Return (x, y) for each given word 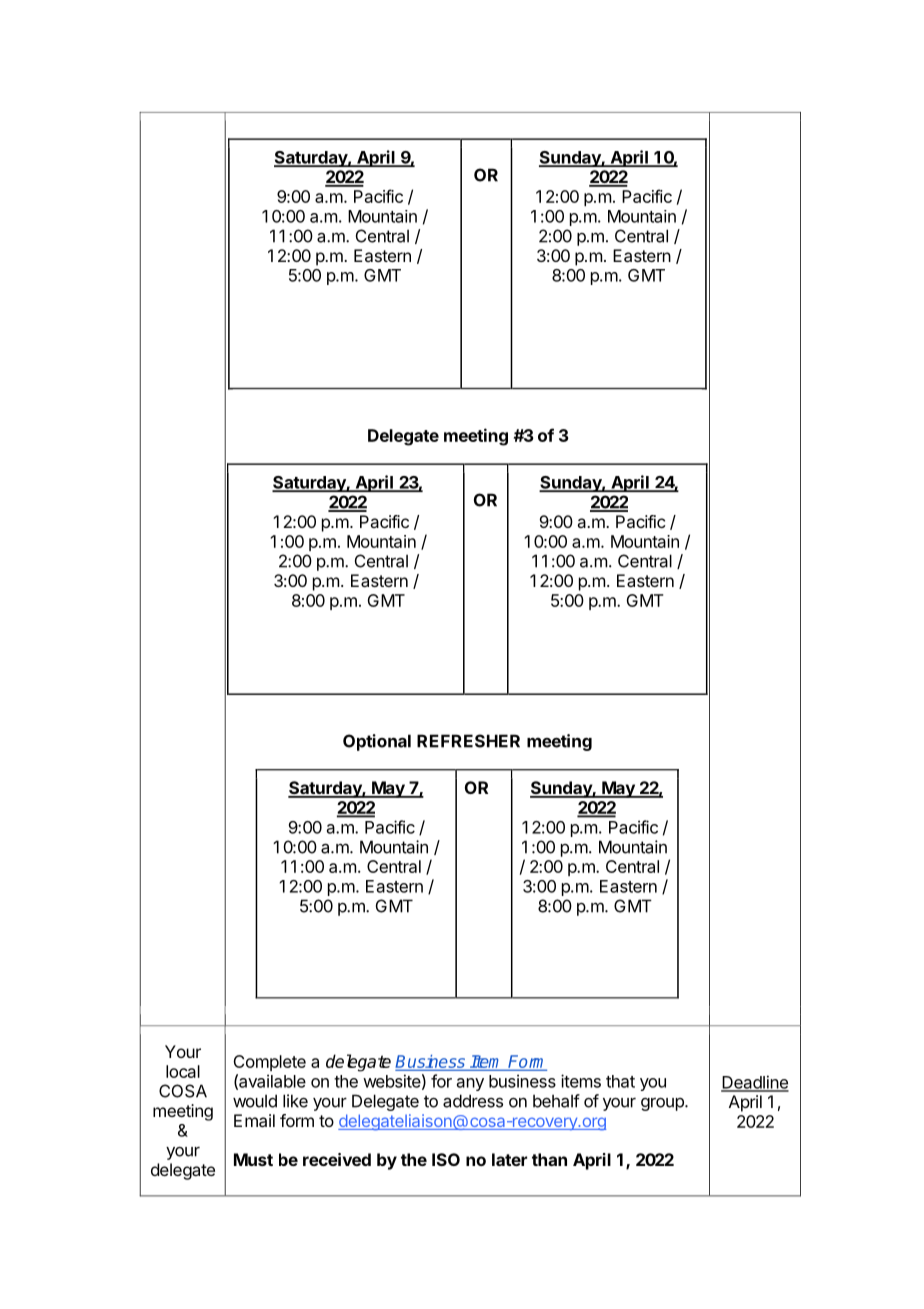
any (470, 1084)
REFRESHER (468, 741)
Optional (377, 742)
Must (253, 1159)
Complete (269, 1063)
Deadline (755, 1083)
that (620, 1081)
